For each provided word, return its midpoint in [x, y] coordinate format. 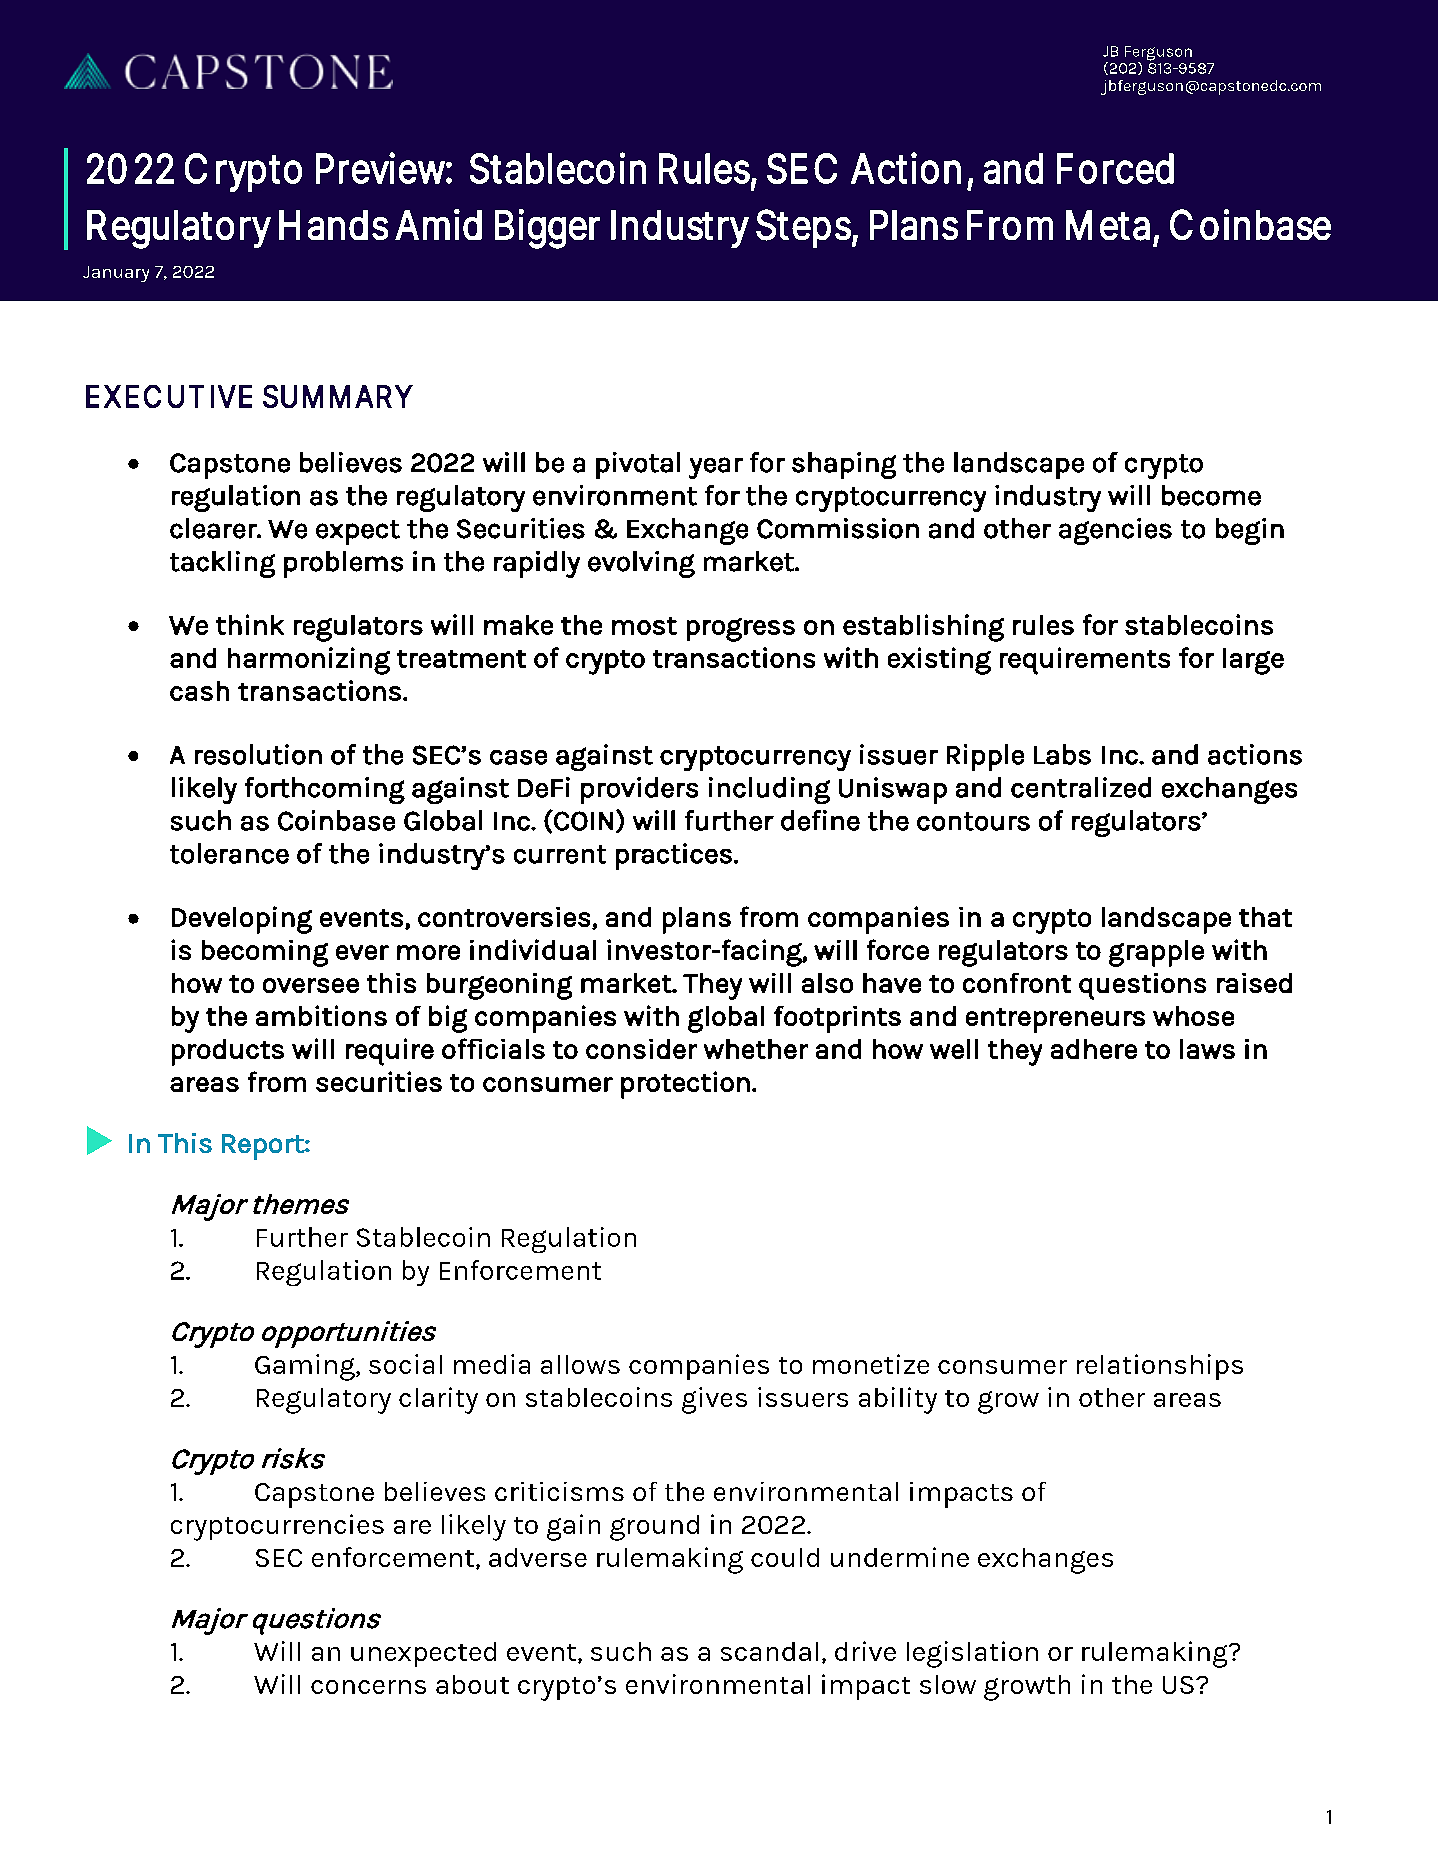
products [228, 1052]
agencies [1115, 531]
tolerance [229, 853]
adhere [1094, 1049]
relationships [1160, 1367]
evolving [641, 564]
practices [674, 856]
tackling [222, 564]
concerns [368, 1687]
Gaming [306, 1367]
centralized [1081, 787]
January [116, 274]
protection [685, 1085]
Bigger [546, 229]
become [1211, 495]
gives [714, 1400]
